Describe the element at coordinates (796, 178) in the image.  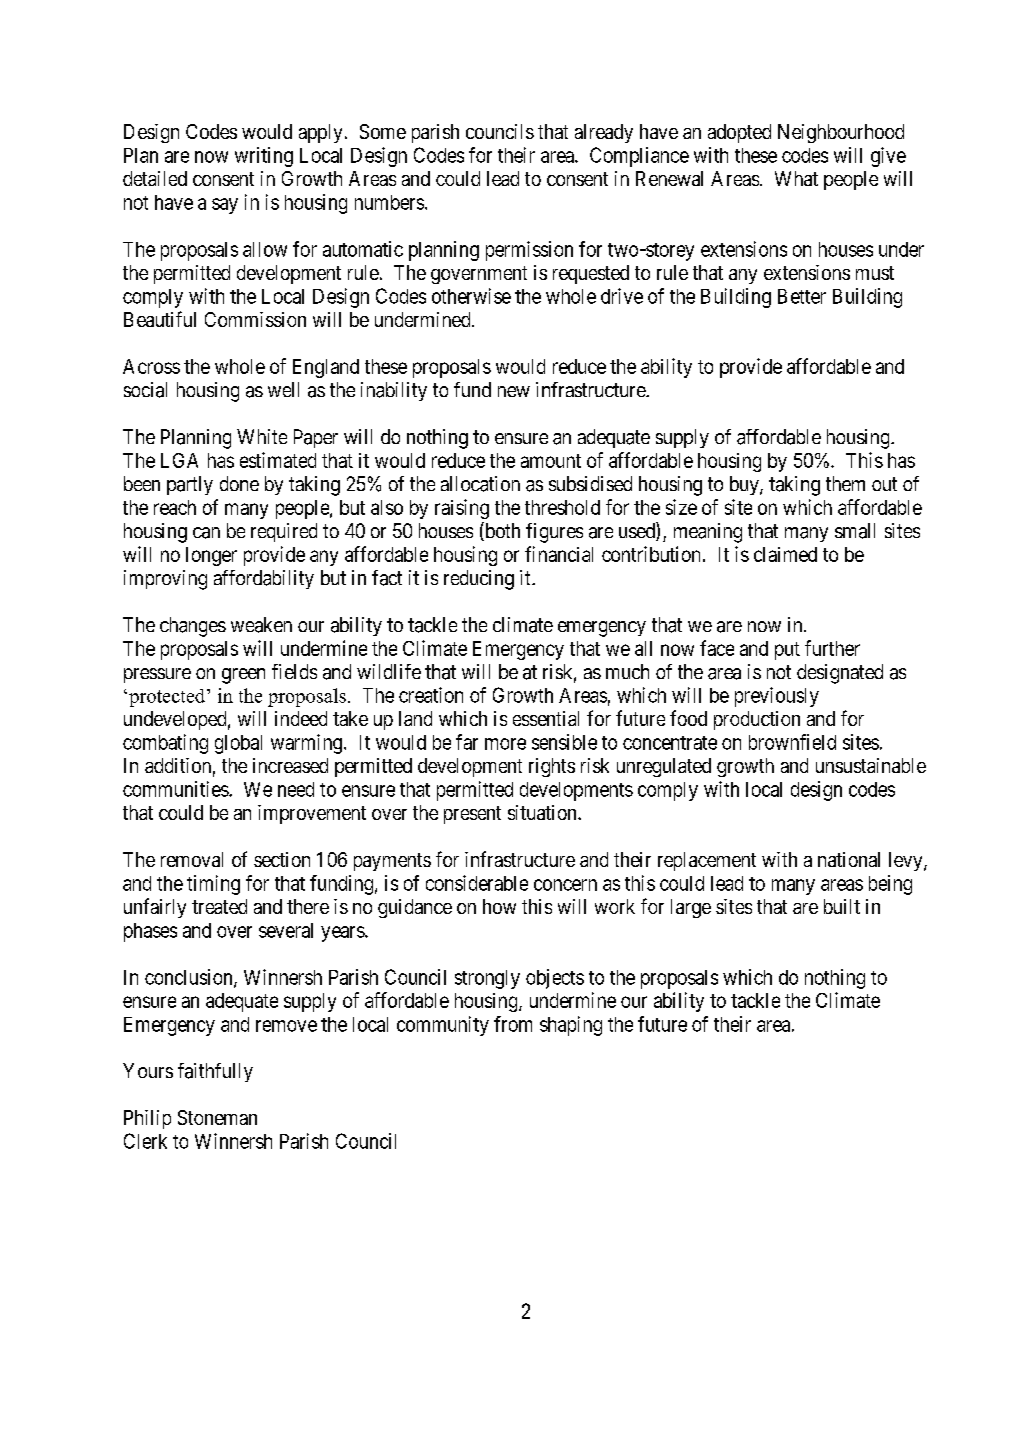
I see `What` at that location.
